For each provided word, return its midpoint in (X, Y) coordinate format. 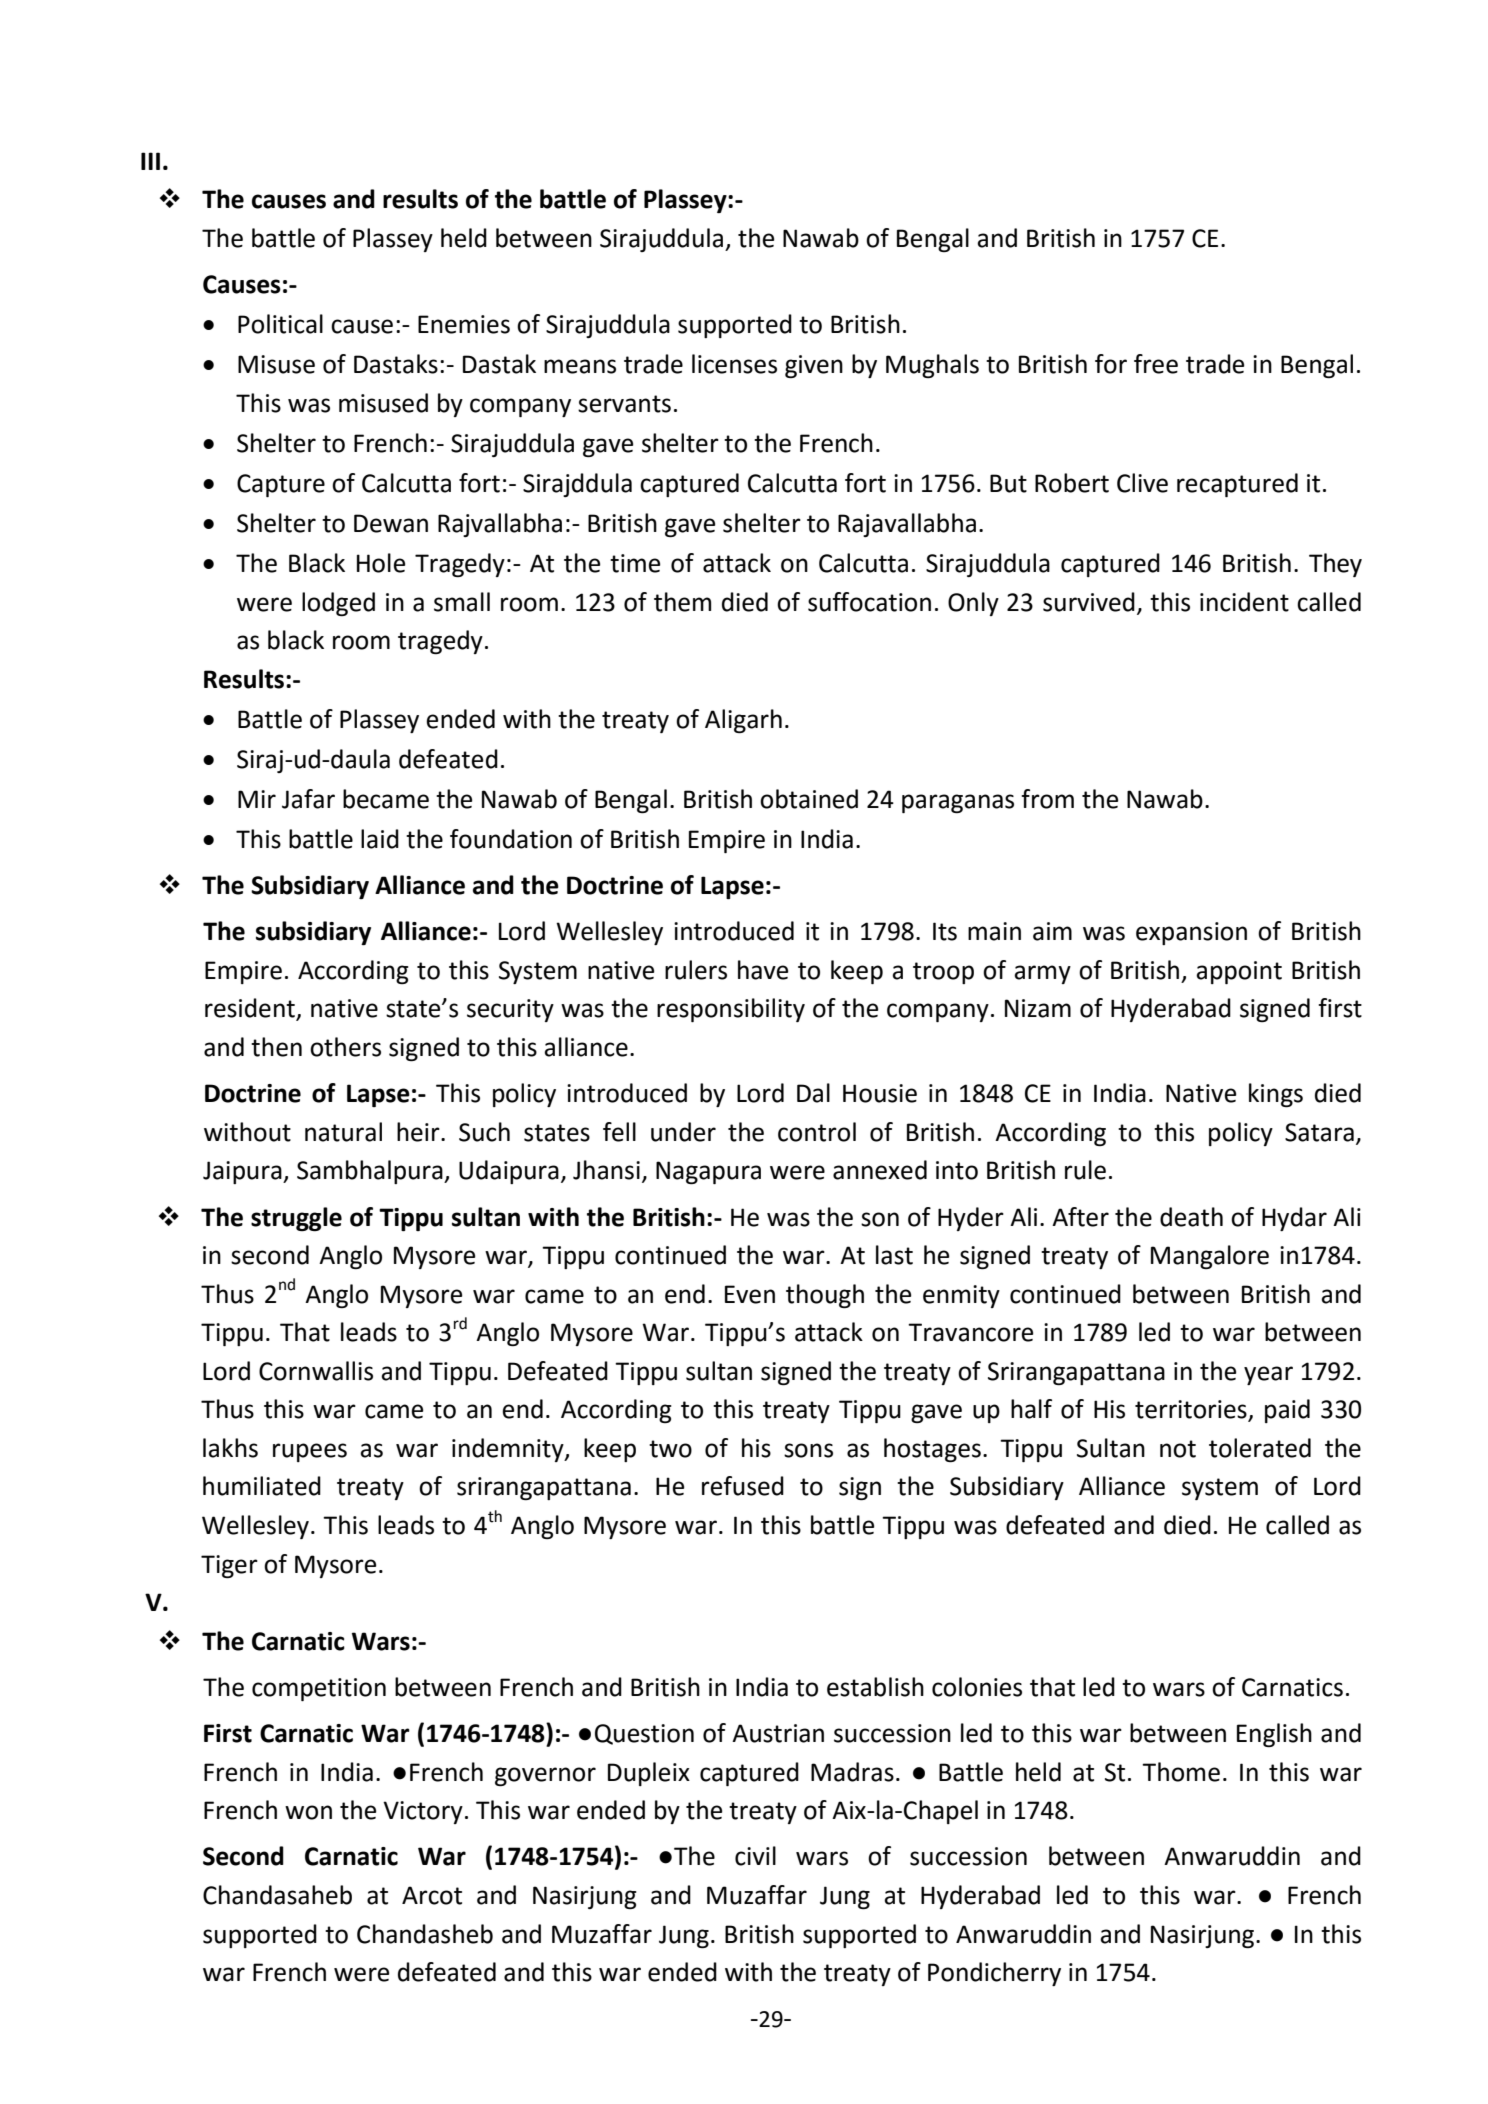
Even (750, 1294)
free (1156, 364)
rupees (310, 1452)
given (814, 366)
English (1274, 1735)
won (308, 1812)
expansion (1191, 933)
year (1268, 1375)
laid (380, 839)
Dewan (391, 523)
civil (755, 1856)
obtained (809, 799)
